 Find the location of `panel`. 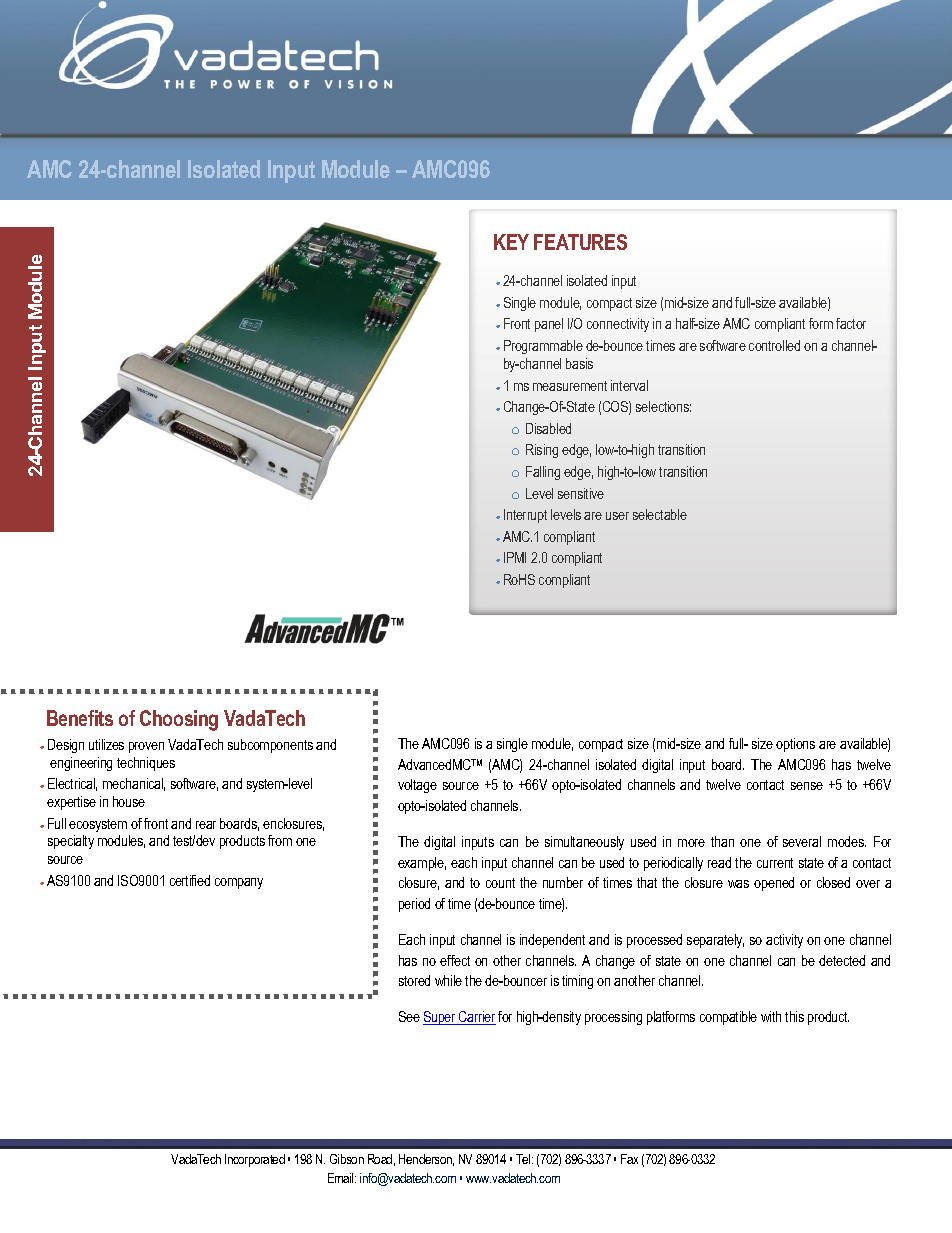

panel is located at coordinates (549, 325).
